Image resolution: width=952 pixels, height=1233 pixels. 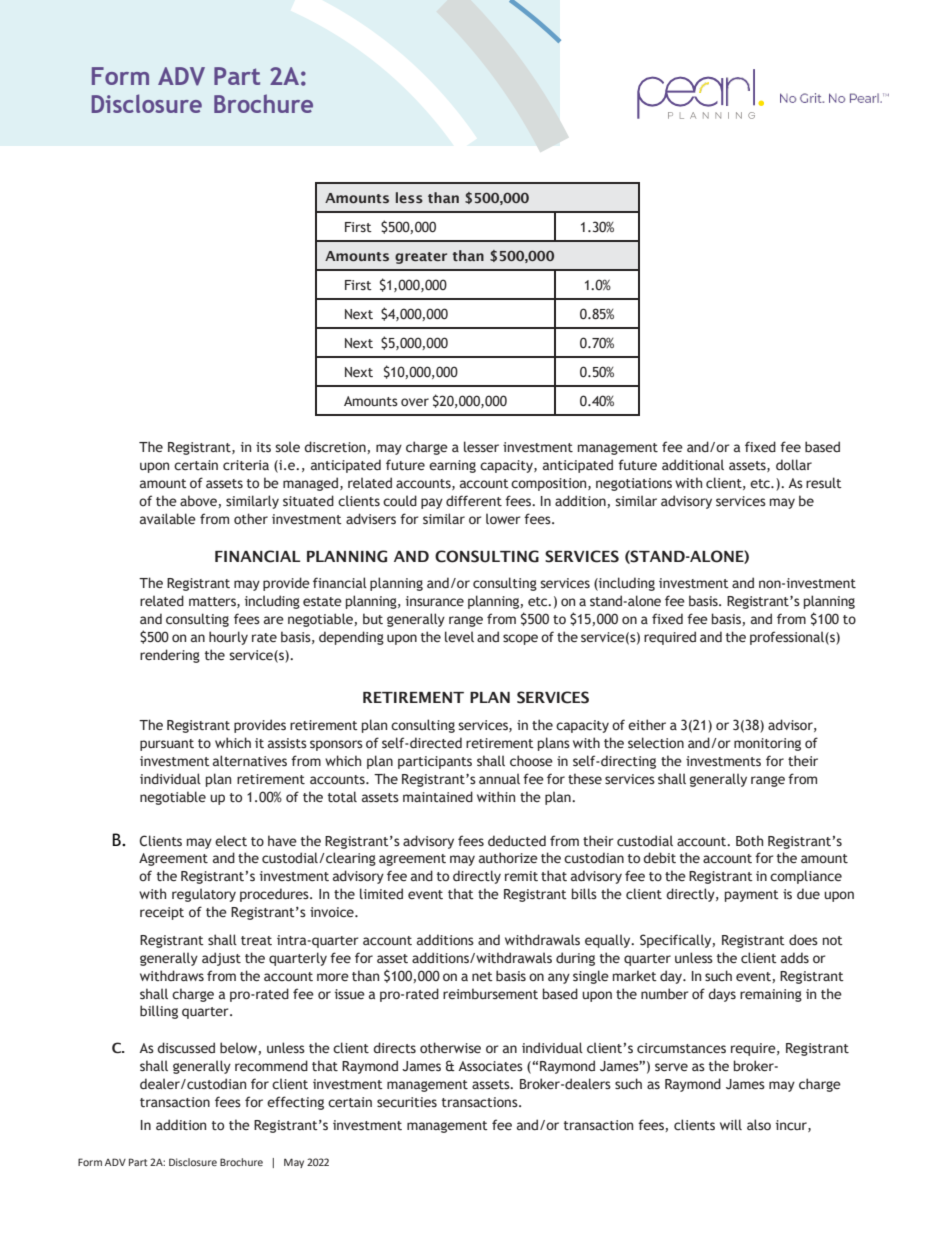 I want to click on greater, so click(x=421, y=258).
